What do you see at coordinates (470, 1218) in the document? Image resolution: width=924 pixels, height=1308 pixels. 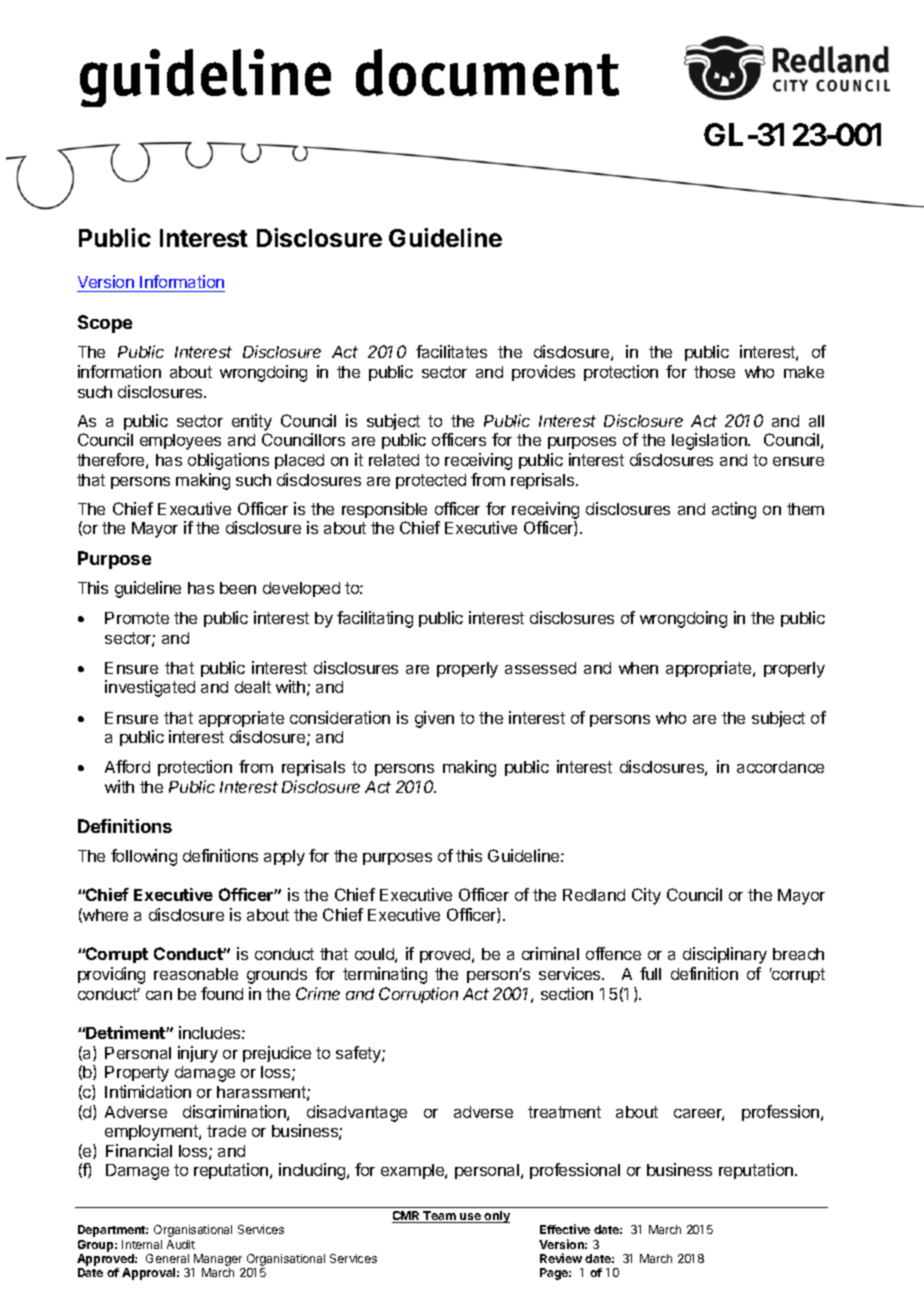 I see `use` at bounding box center [470, 1218].
